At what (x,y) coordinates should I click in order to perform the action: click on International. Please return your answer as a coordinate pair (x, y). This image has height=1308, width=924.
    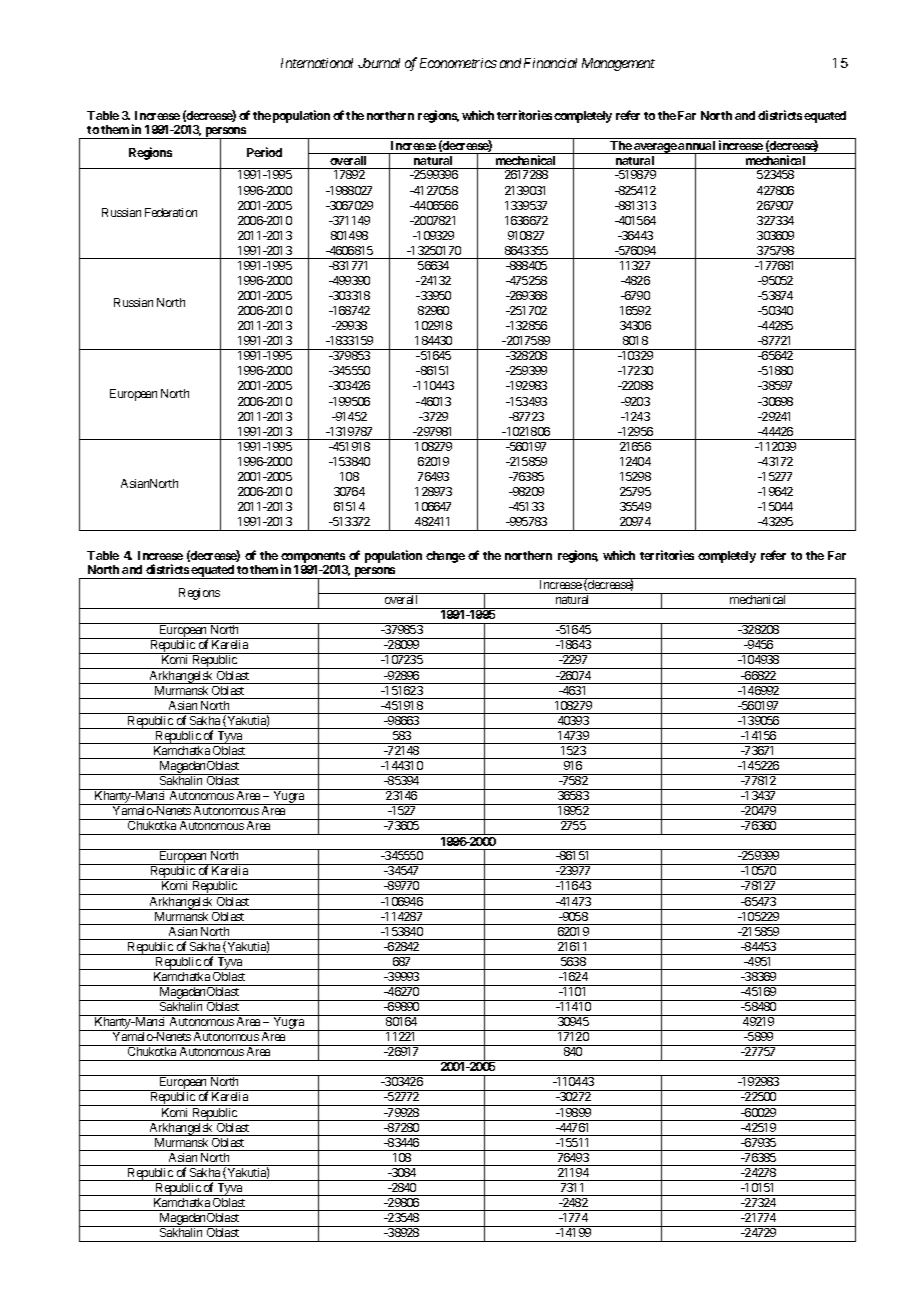
    Looking at the image, I should click on (317, 63).
